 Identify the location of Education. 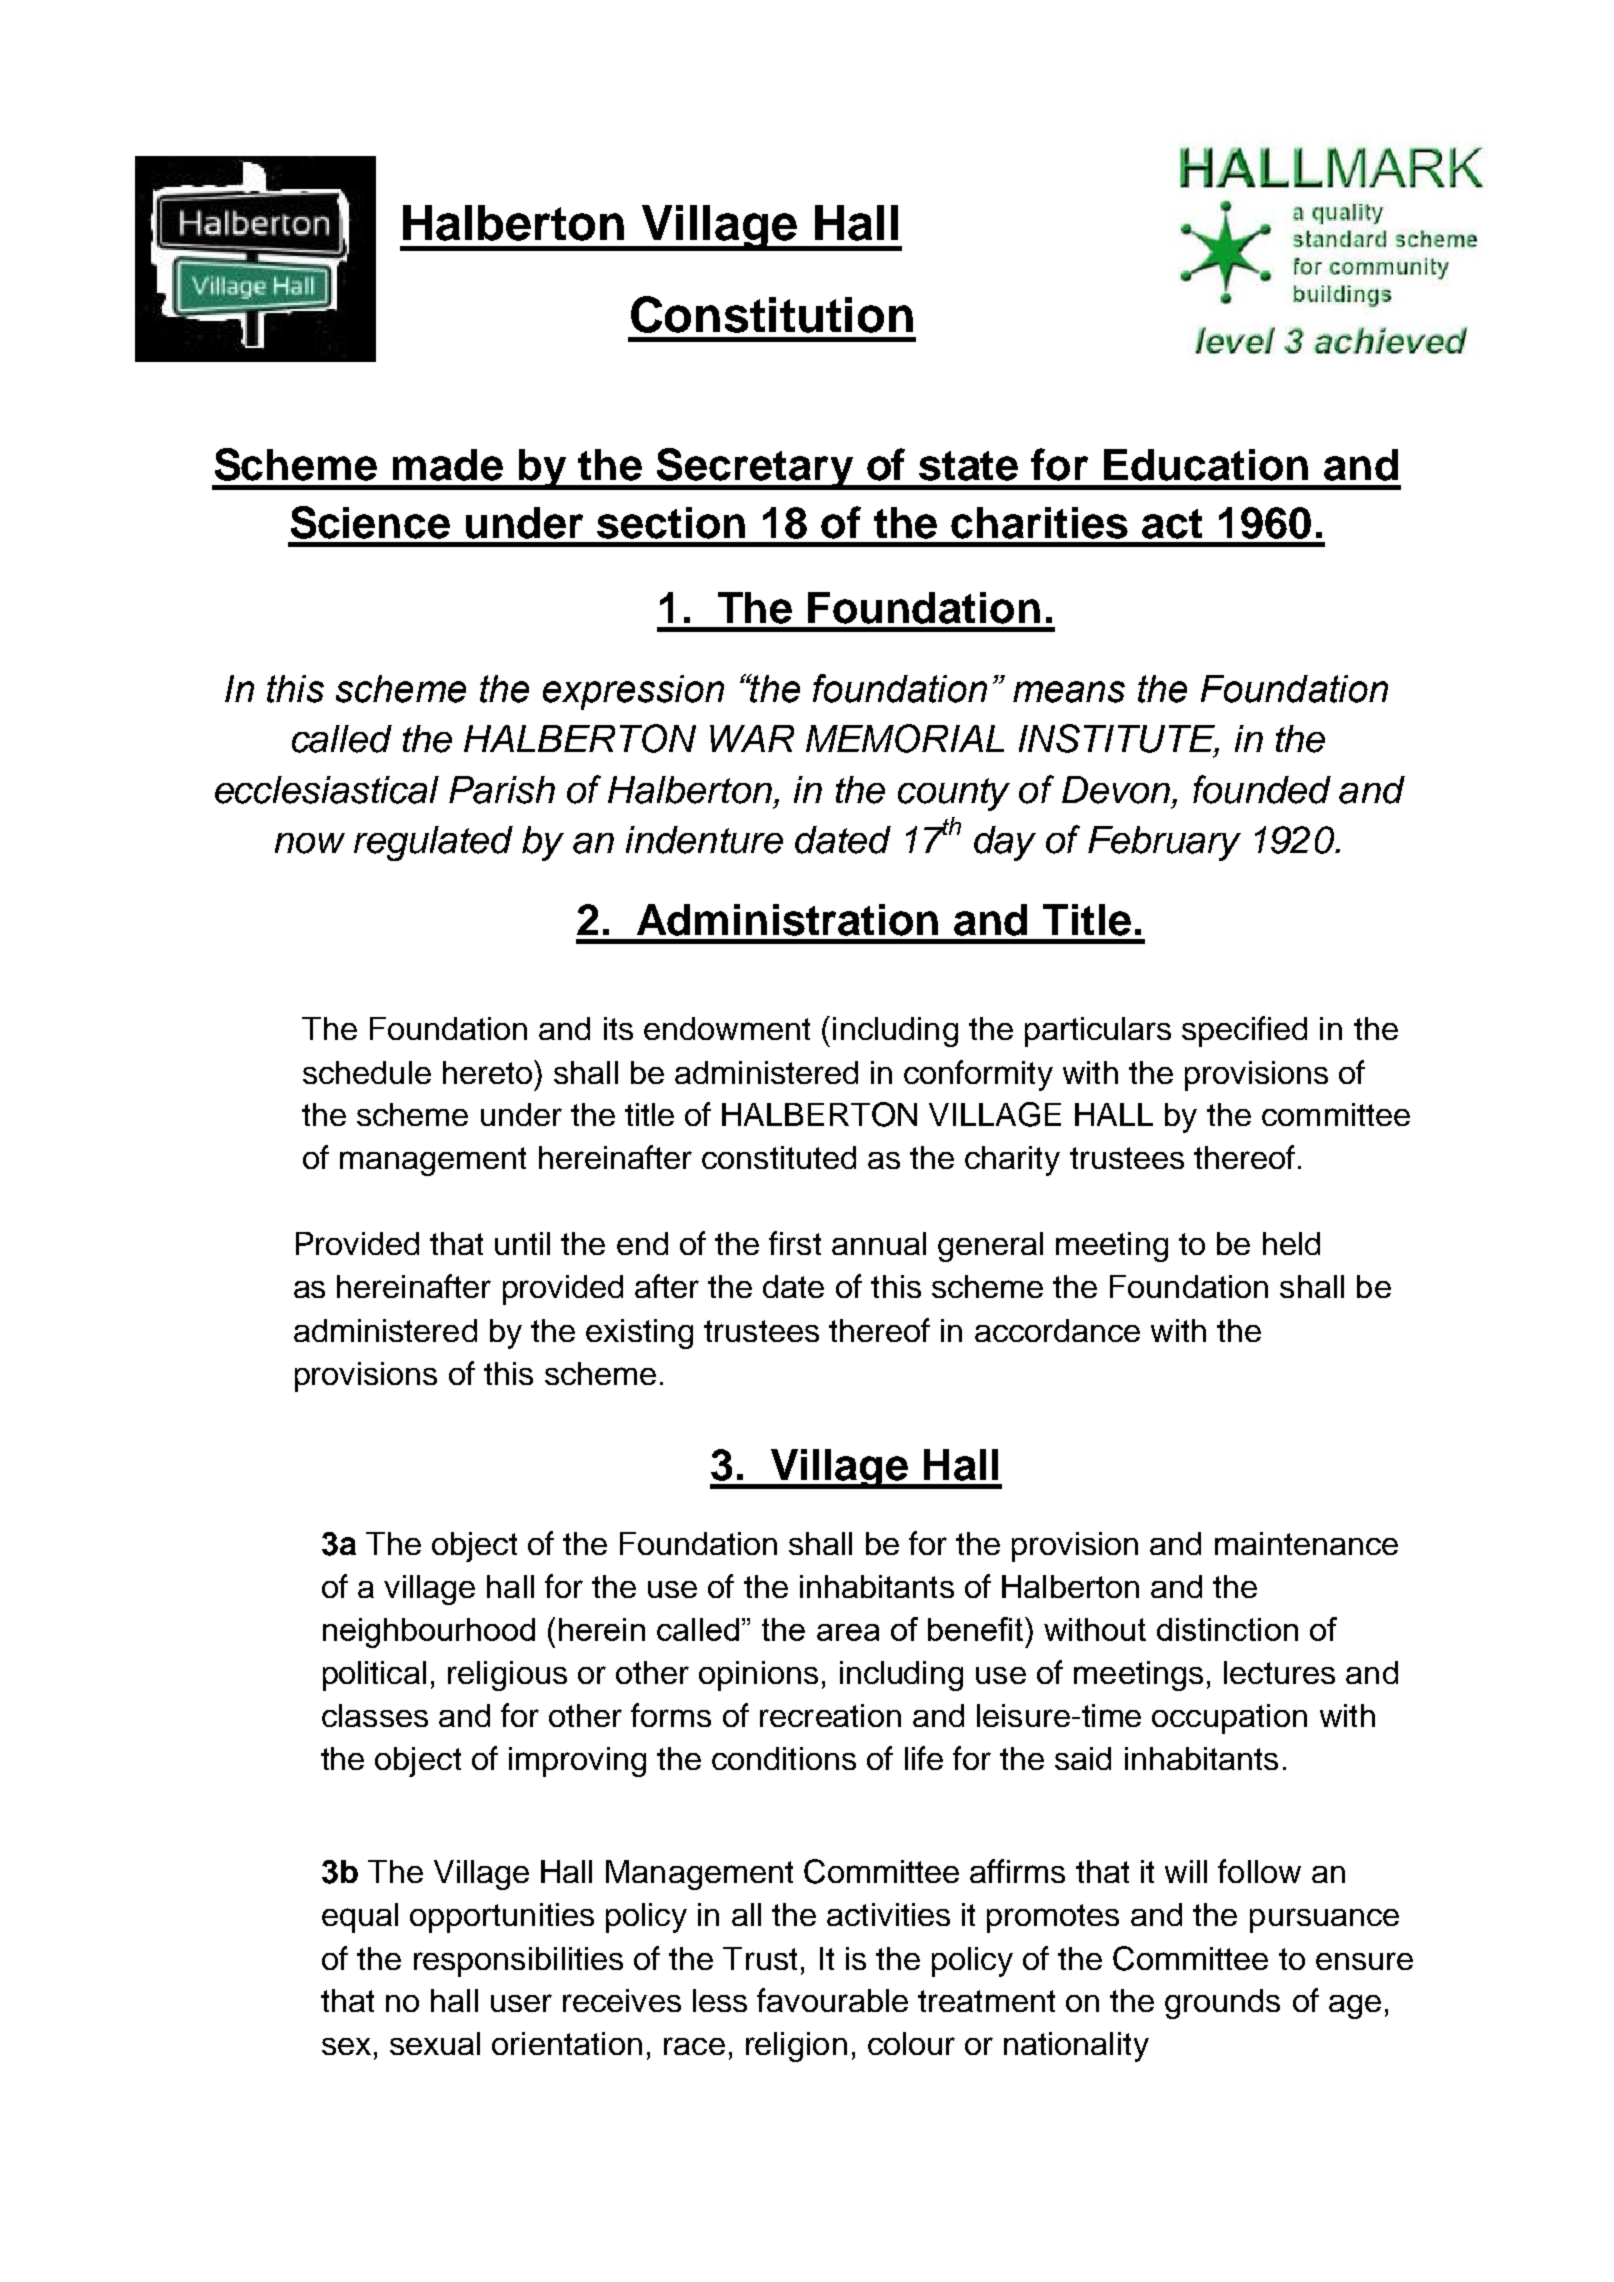
(1206, 465).
